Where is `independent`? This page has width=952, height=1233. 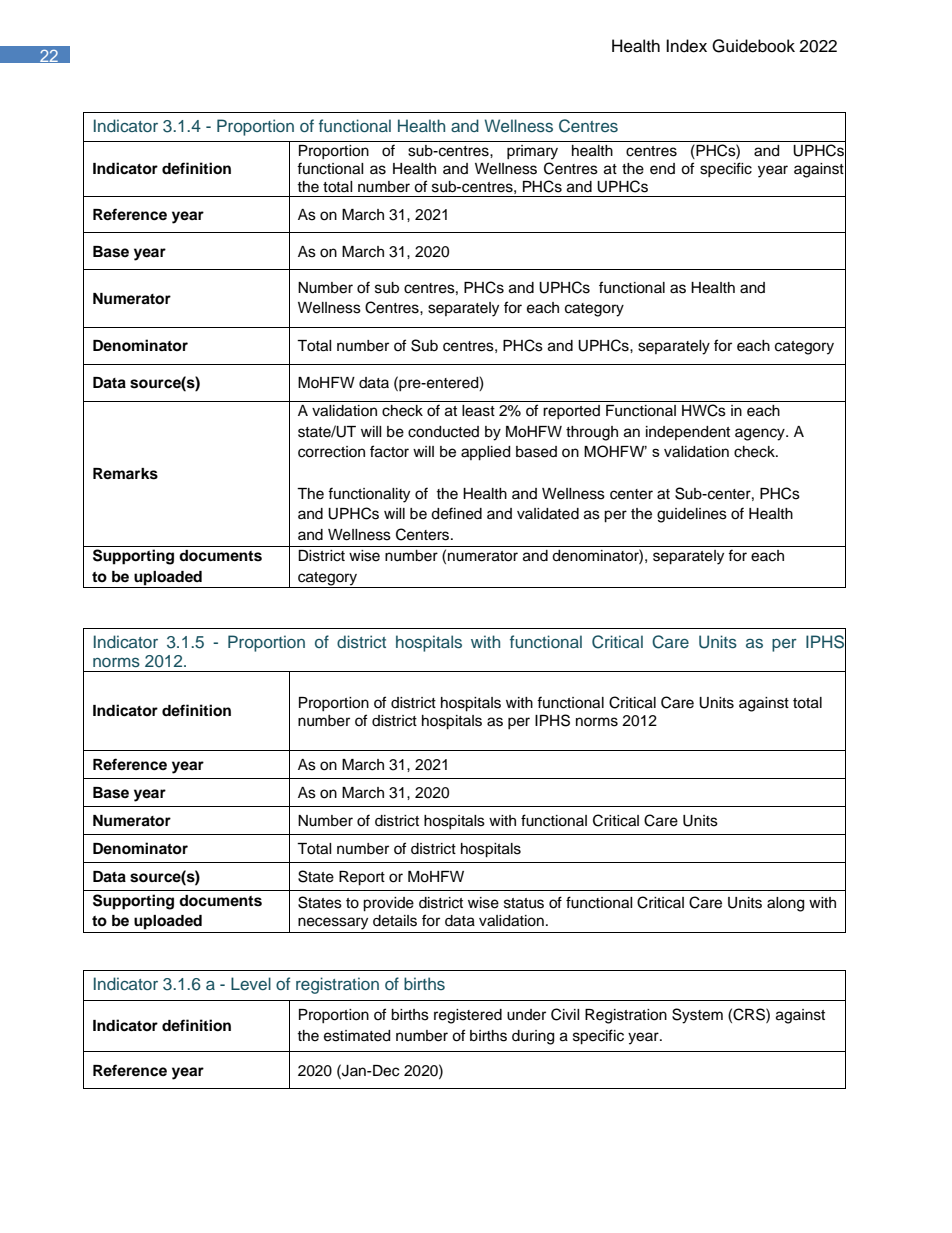 independent is located at coordinates (688, 433).
